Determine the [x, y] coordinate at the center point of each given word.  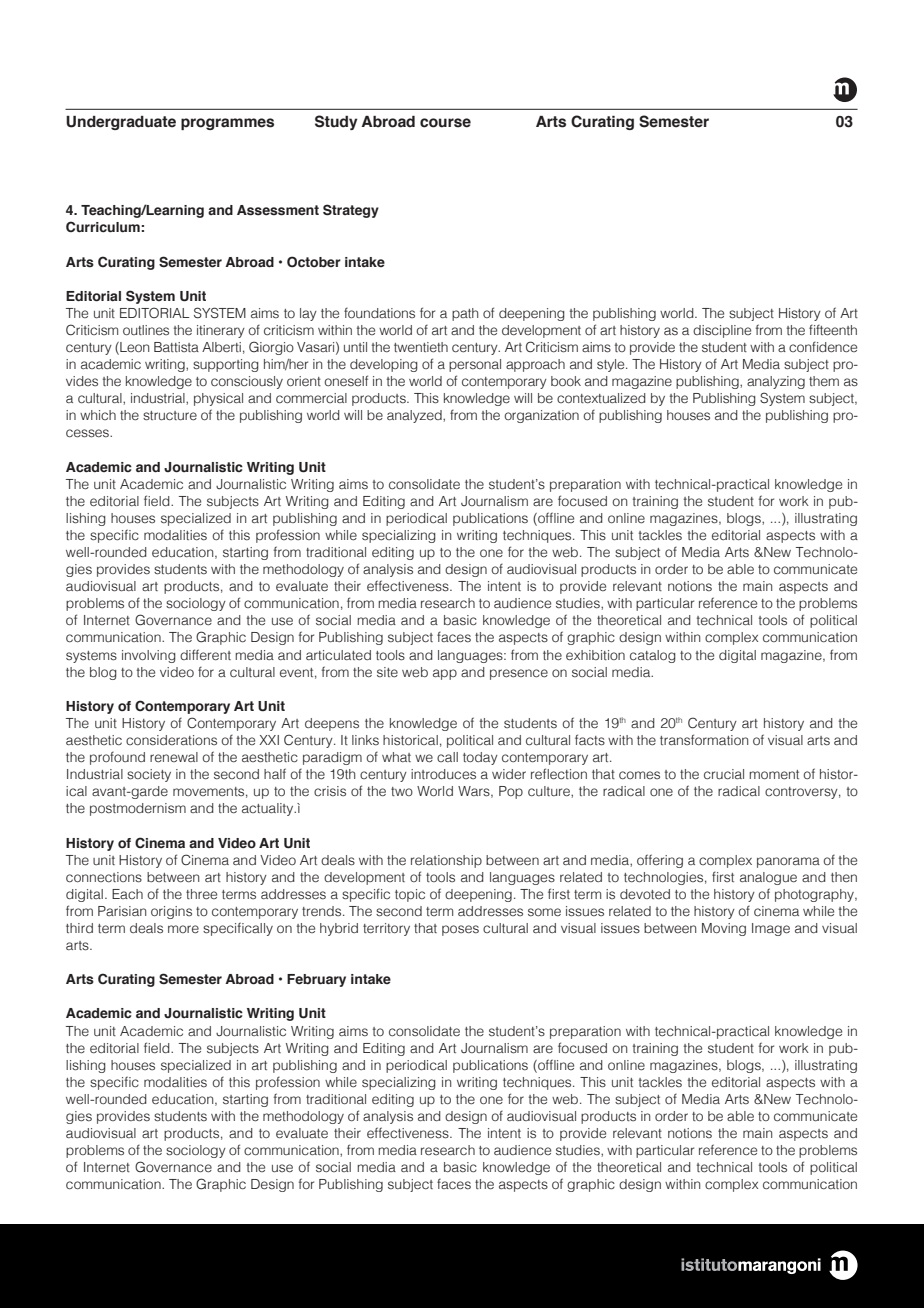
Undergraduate [121, 123]
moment [774, 775]
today [480, 758]
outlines [146, 330]
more [183, 929]
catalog [653, 656]
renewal [174, 757]
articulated [338, 655]
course [445, 123]
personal [475, 365]
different [205, 655]
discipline [722, 331]
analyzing [776, 382]
